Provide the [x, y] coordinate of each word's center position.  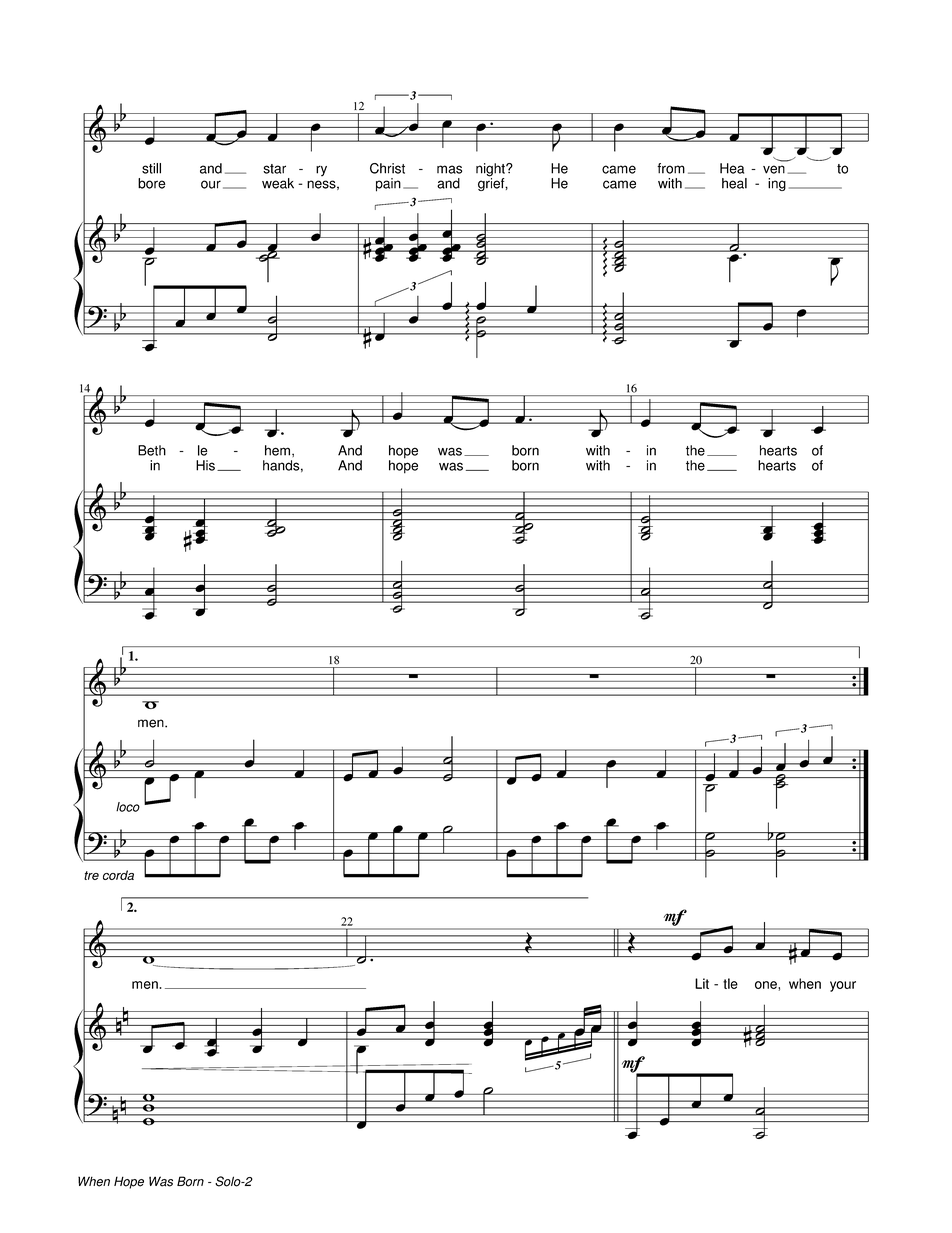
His [205, 465]
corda [118, 875]
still [151, 168]
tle [730, 983]
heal [734, 183]
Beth [152, 450]
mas [449, 169]
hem [277, 450]
